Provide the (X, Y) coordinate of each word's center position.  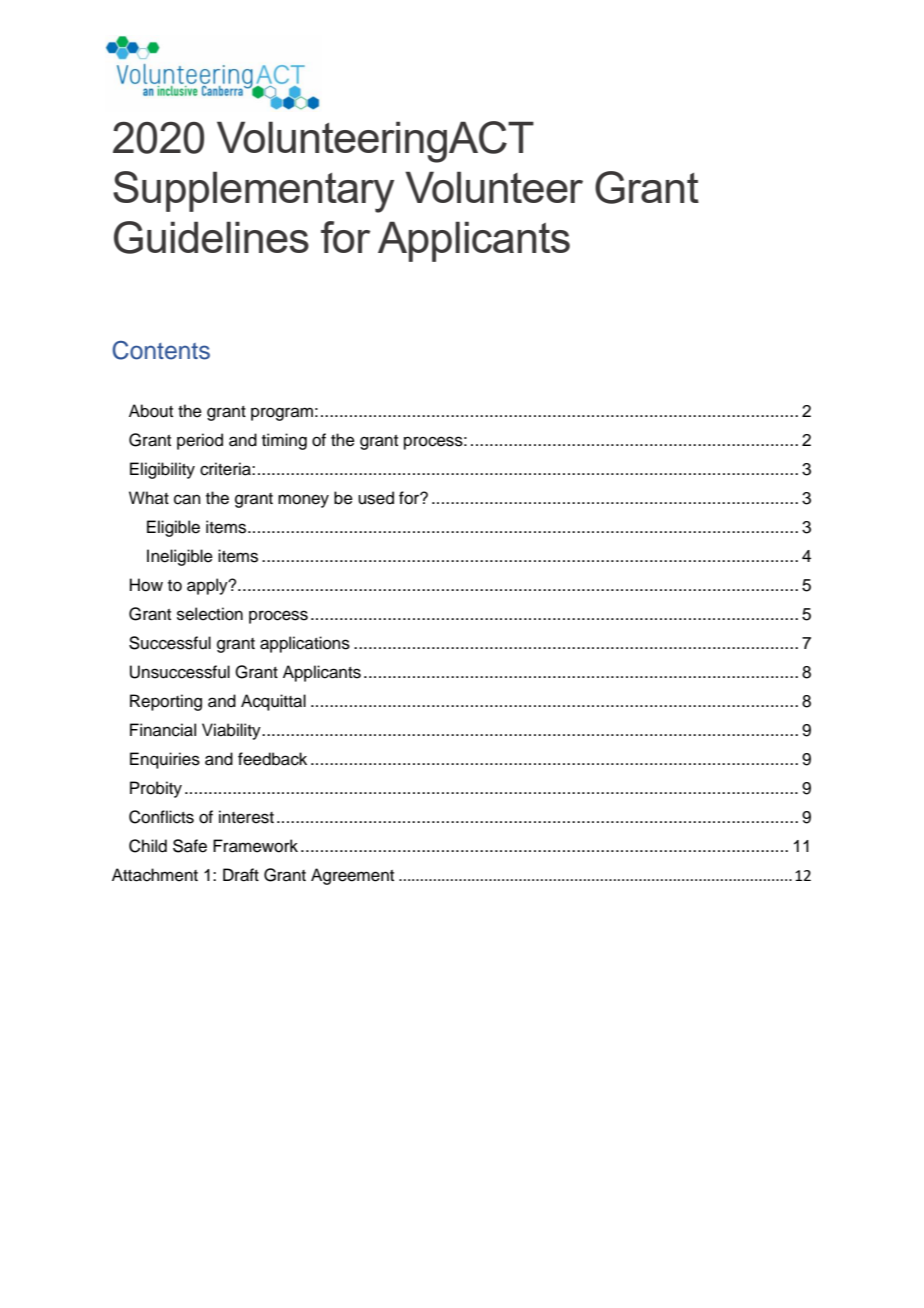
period (200, 441)
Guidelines (211, 237)
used (376, 498)
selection (210, 614)
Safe (190, 846)
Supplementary (253, 192)
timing (284, 441)
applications (305, 644)
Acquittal (273, 702)
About (151, 411)
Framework (255, 846)
